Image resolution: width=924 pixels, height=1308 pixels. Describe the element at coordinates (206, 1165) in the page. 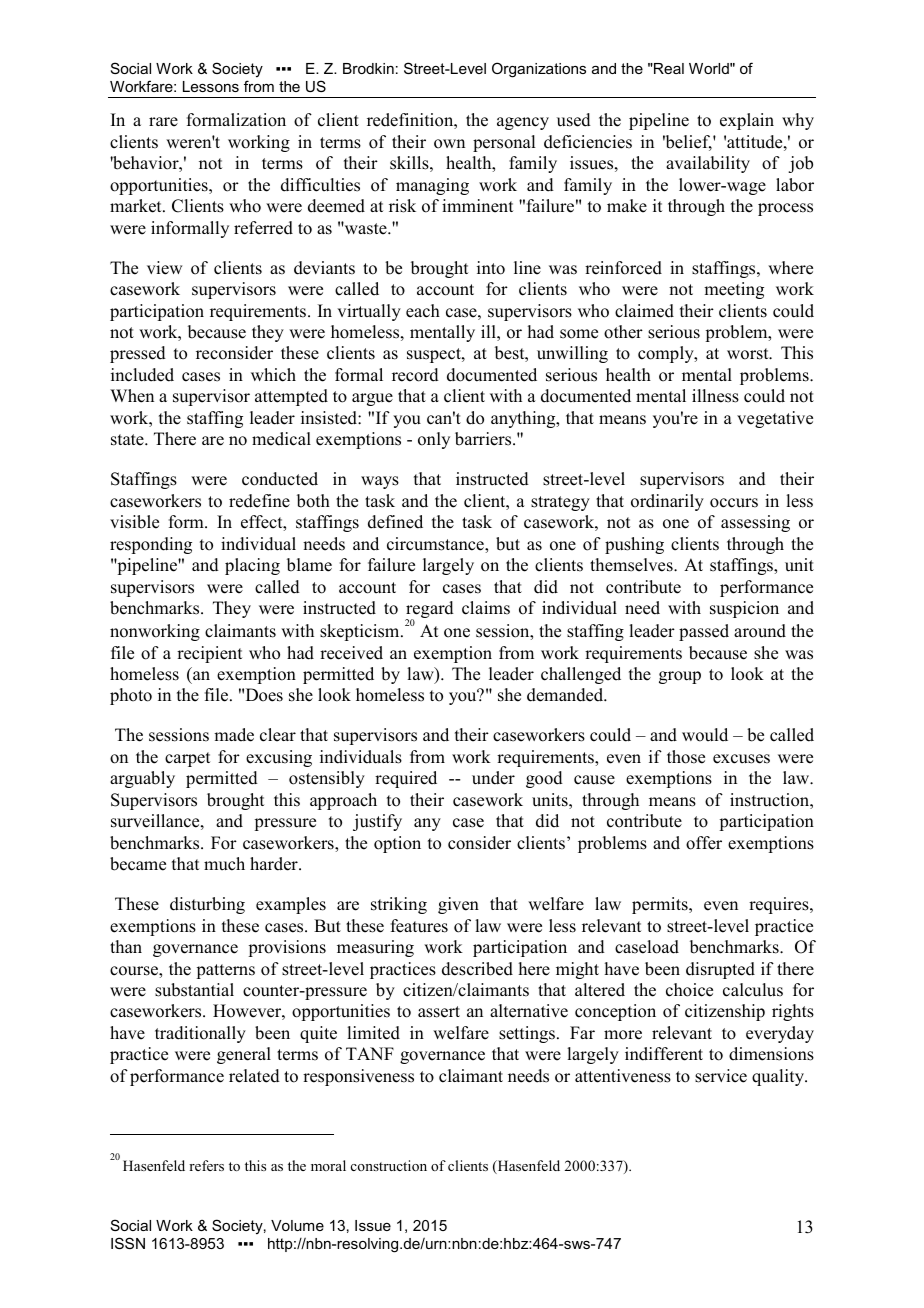

I see `refers` at that location.
